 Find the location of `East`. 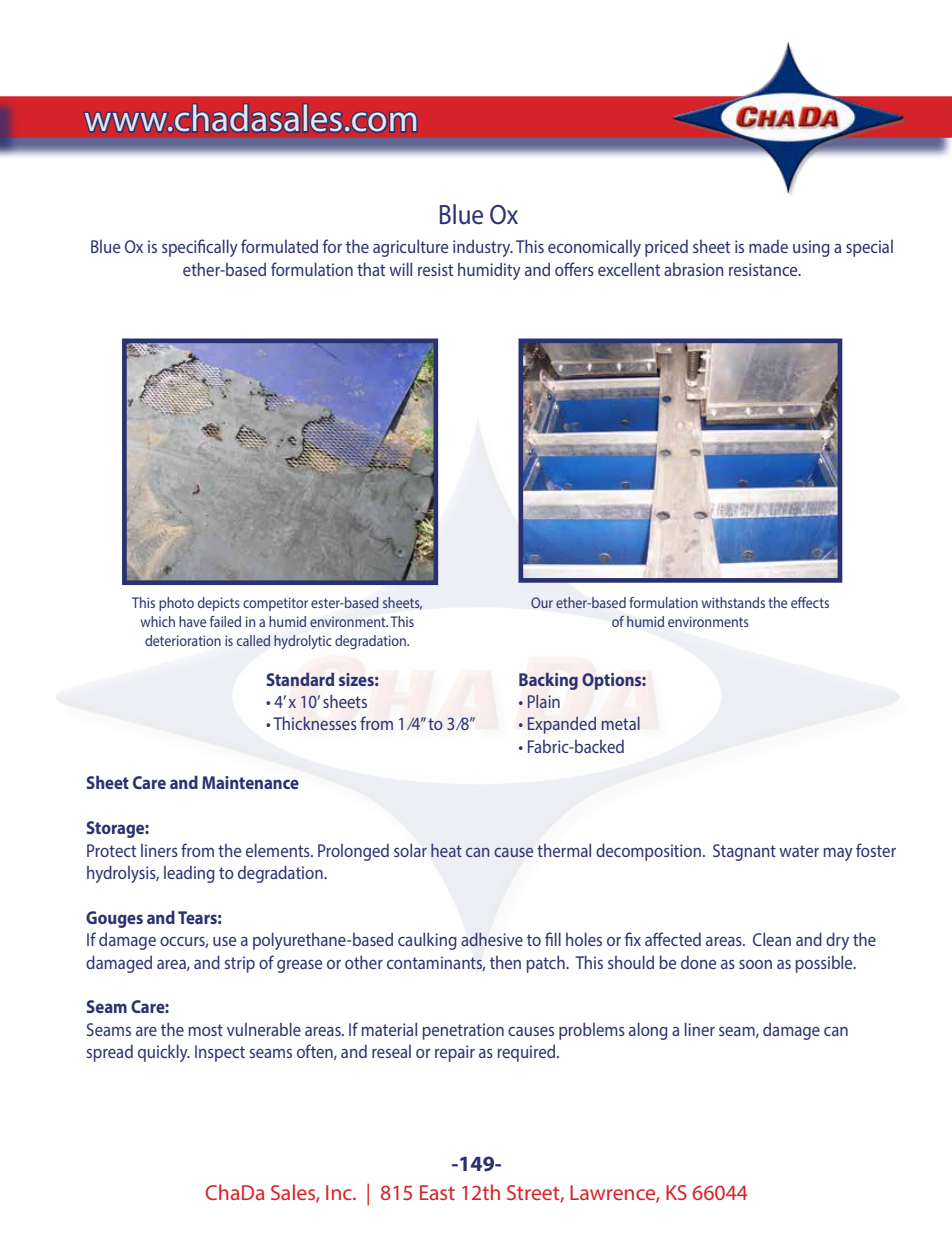

East is located at coordinates (437, 1192).
